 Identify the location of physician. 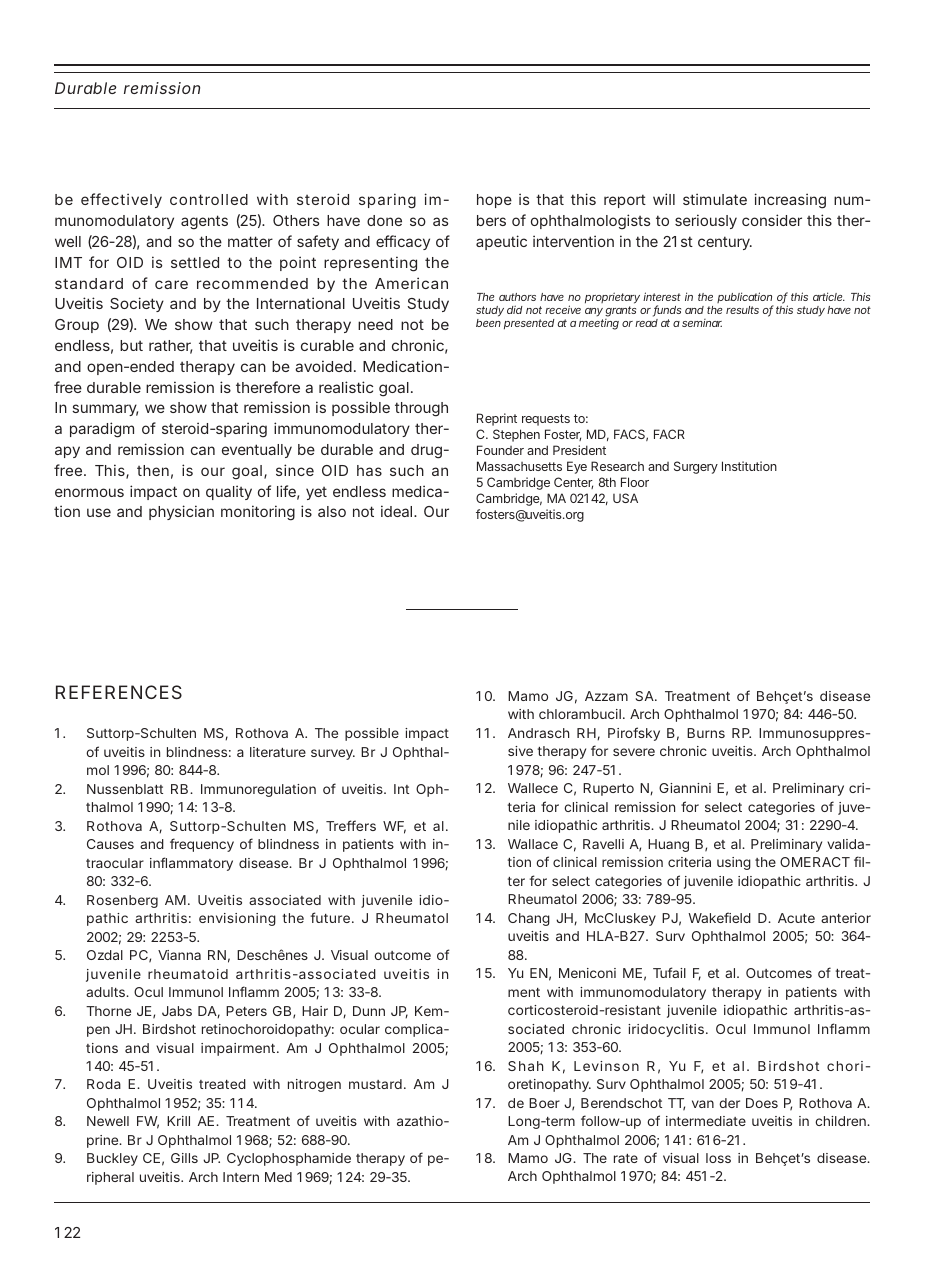
(181, 512).
